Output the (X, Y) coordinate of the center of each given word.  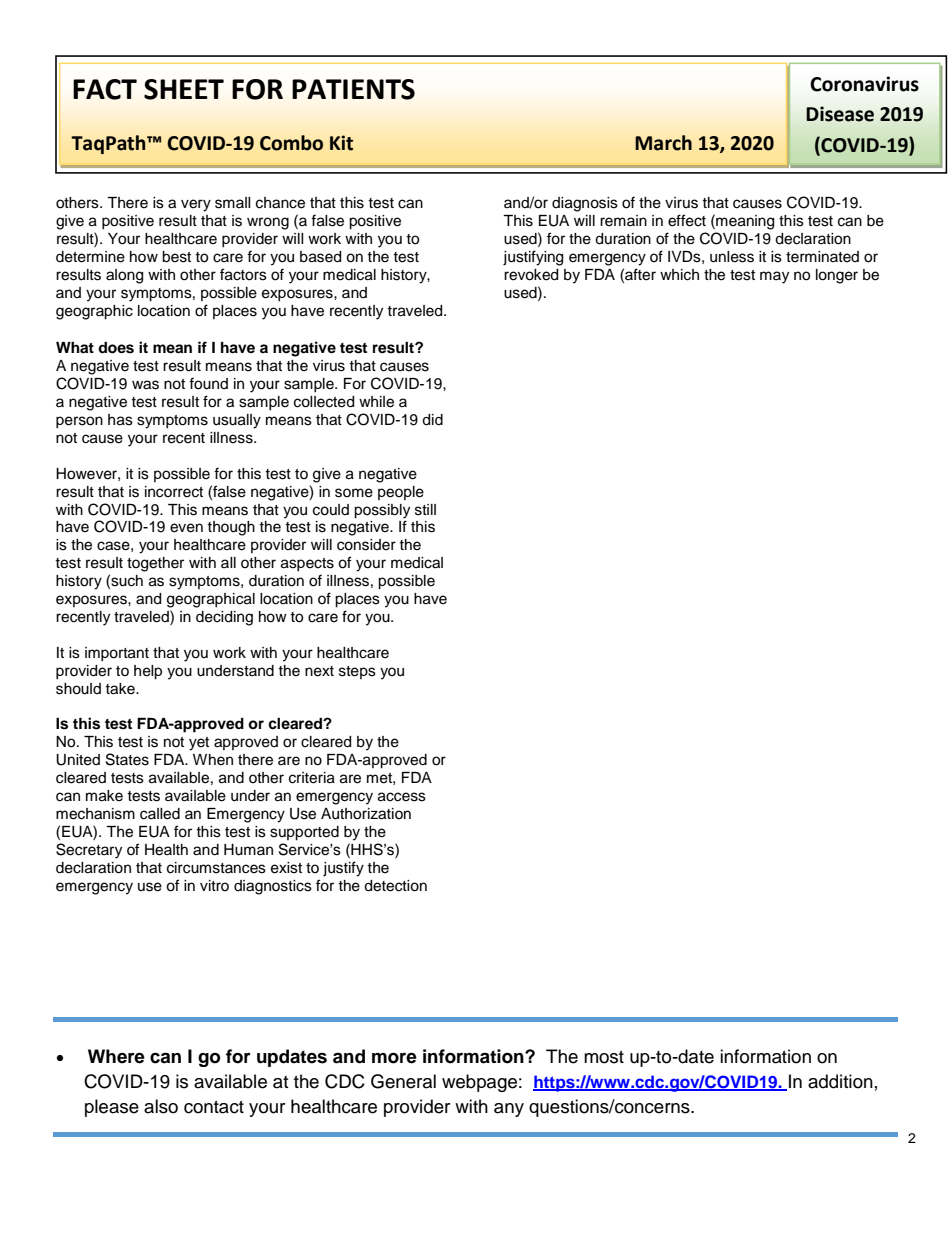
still (425, 510)
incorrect (174, 492)
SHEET (184, 89)
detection (395, 886)
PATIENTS (353, 89)
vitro (214, 885)
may (774, 277)
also (161, 1106)
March (663, 143)
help (148, 672)
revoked (531, 275)
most (604, 1057)
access (402, 797)
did (432, 420)
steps (357, 672)
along (124, 276)
